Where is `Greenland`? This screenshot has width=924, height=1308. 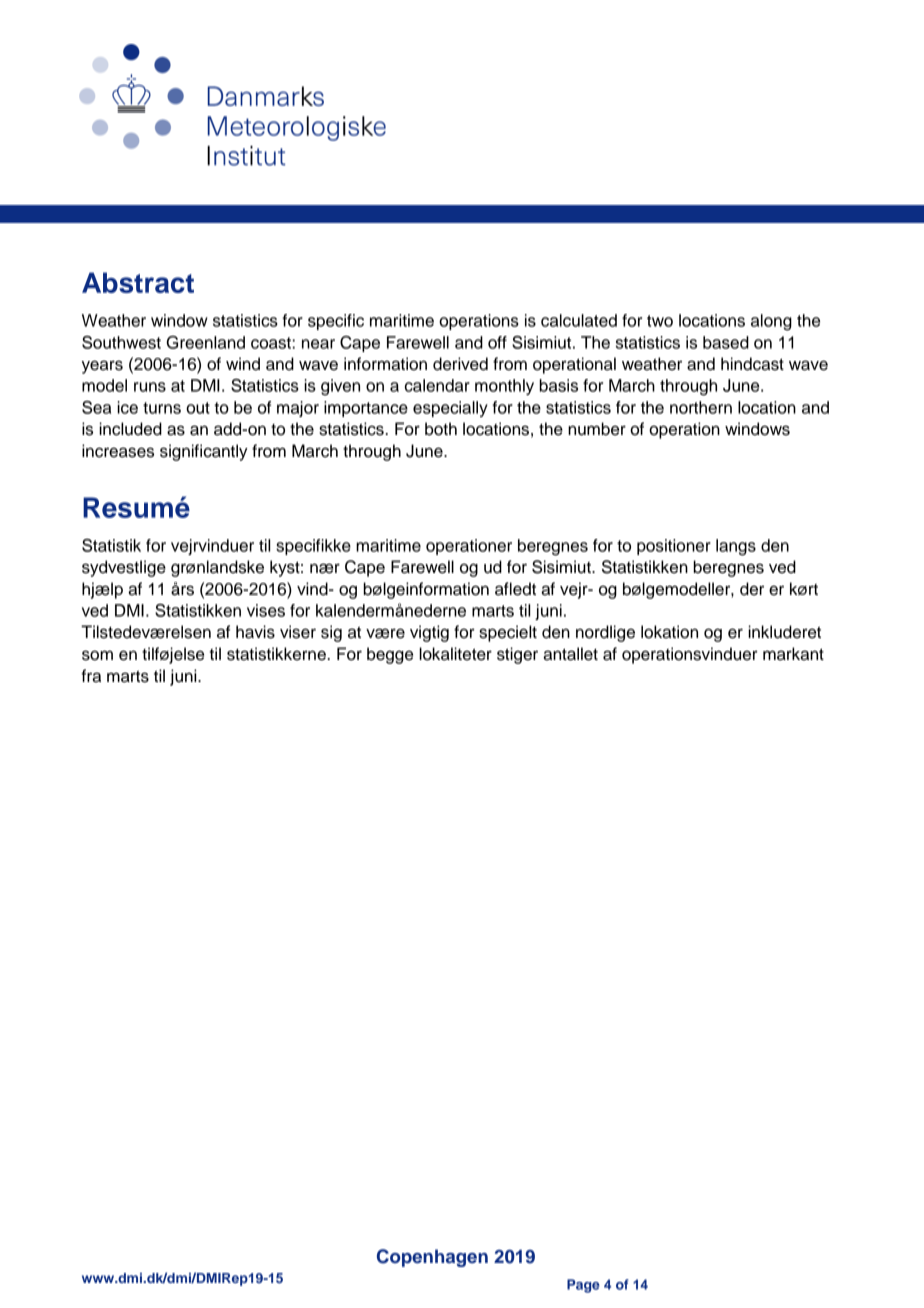
Greenland is located at coordinates (206, 342).
